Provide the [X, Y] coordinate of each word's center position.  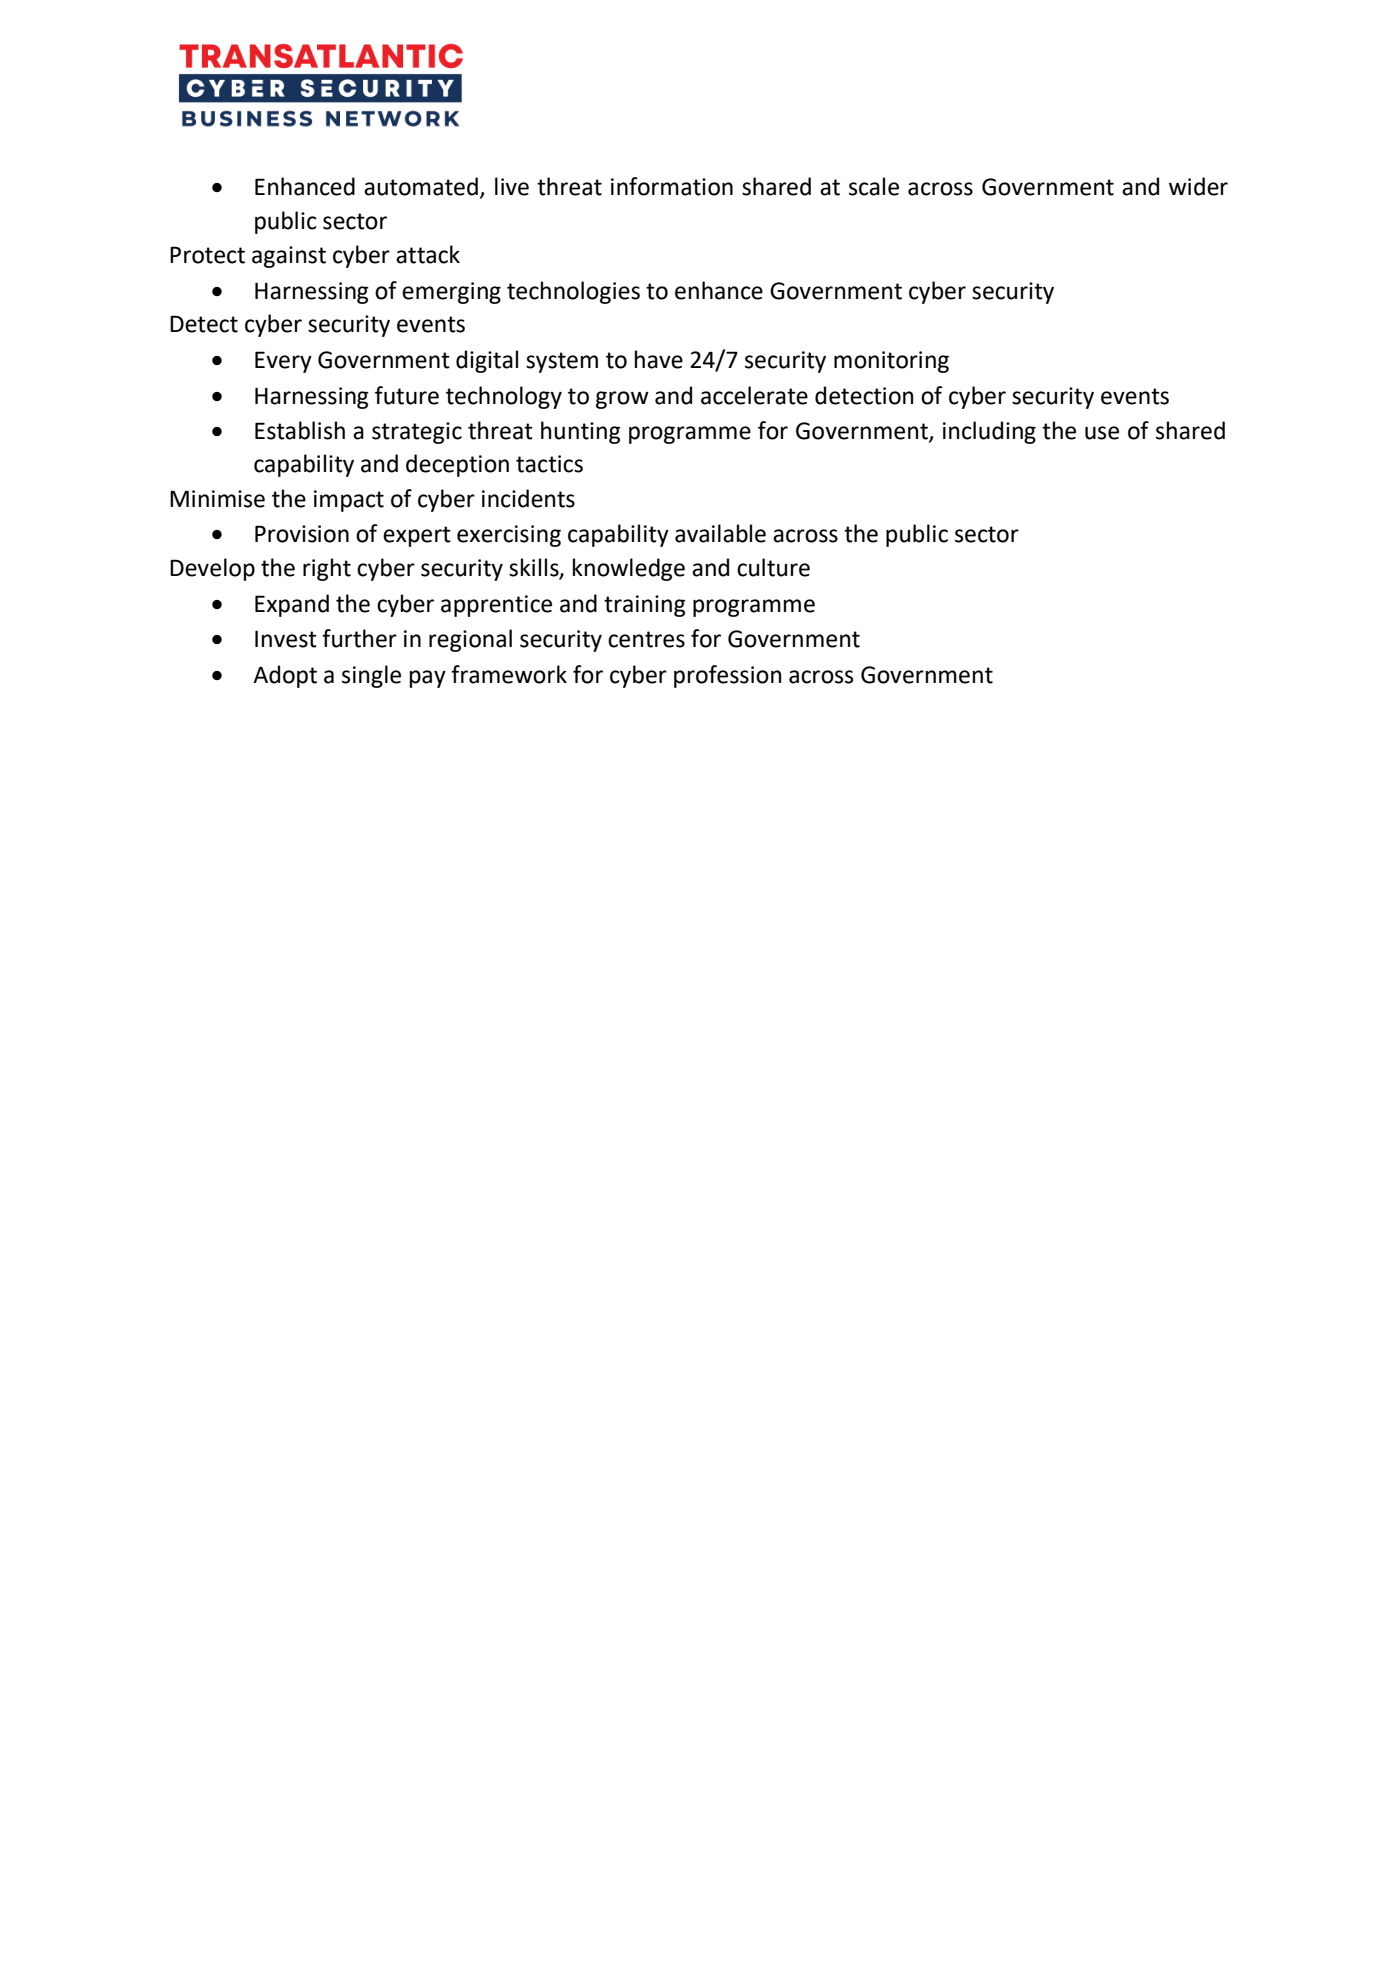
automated [421, 186]
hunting [581, 432]
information [672, 186]
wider [1198, 186]
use [1102, 433]
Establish [300, 430]
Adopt [285, 676]
